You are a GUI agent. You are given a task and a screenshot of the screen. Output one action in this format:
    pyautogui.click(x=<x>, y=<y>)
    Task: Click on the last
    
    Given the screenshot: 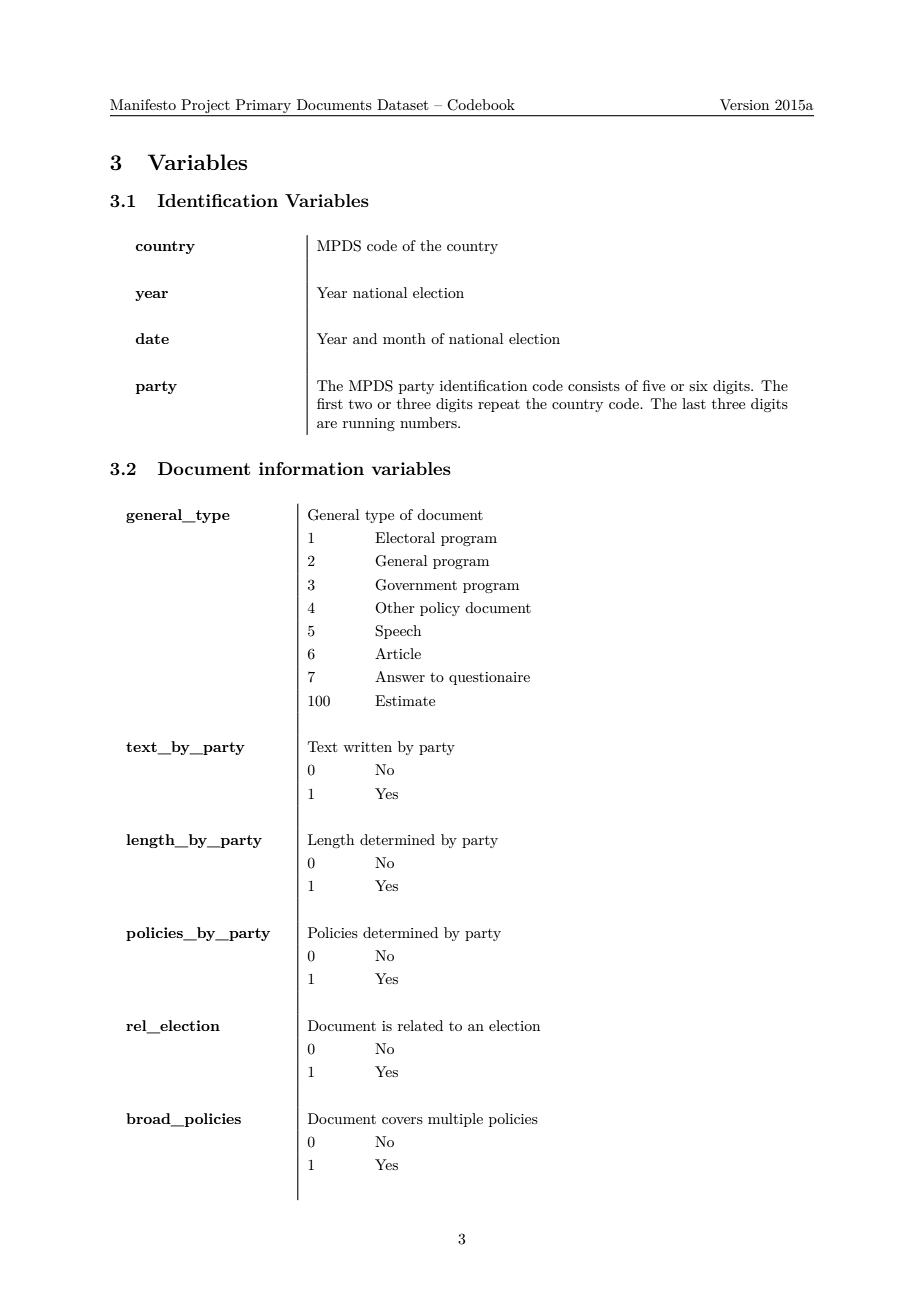 What is the action you would take?
    pyautogui.click(x=694, y=403)
